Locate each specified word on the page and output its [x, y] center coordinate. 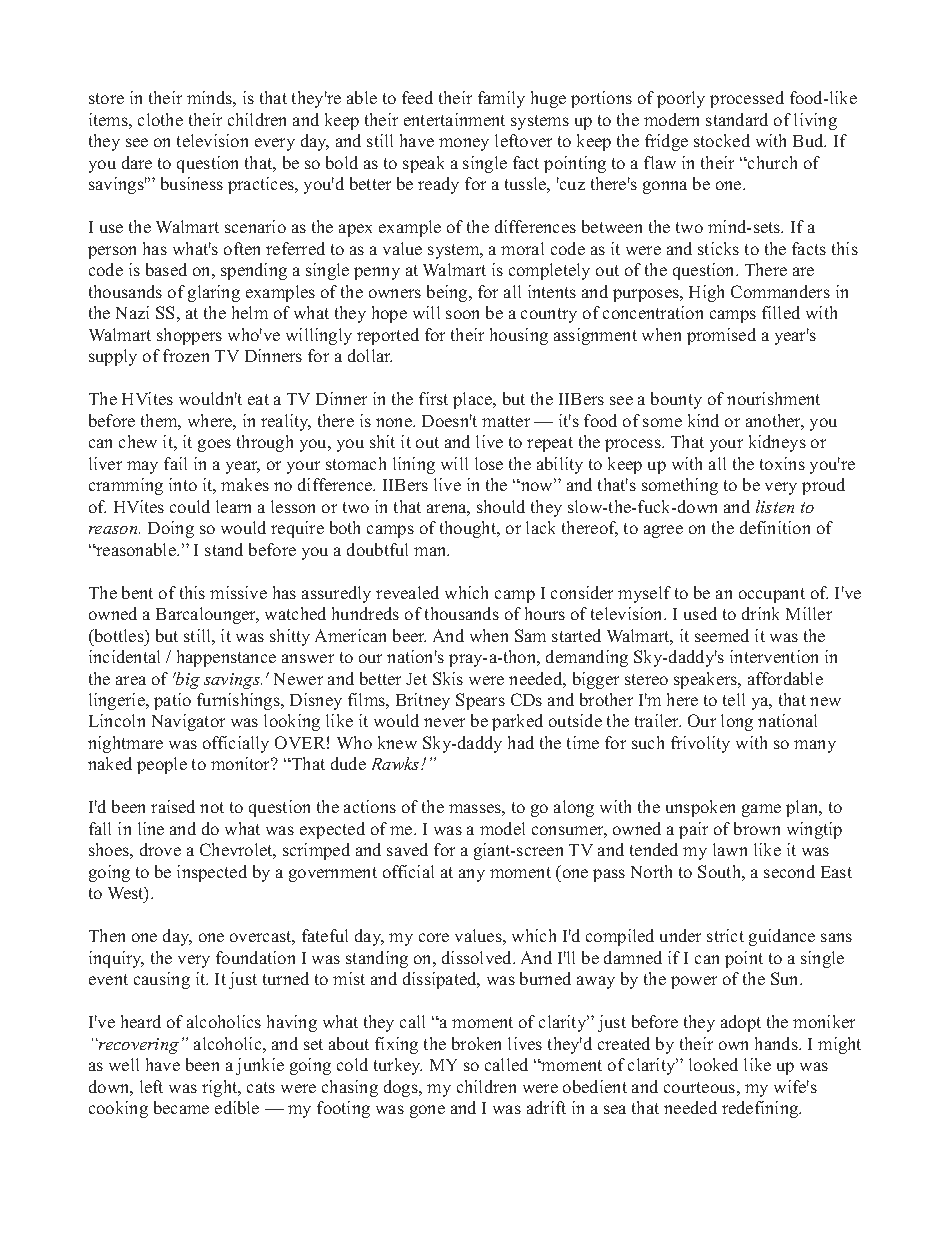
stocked [722, 140]
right [221, 1088]
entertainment [454, 119]
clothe [160, 119]
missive [238, 592]
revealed [407, 592]
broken [476, 1043]
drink [760, 613]
